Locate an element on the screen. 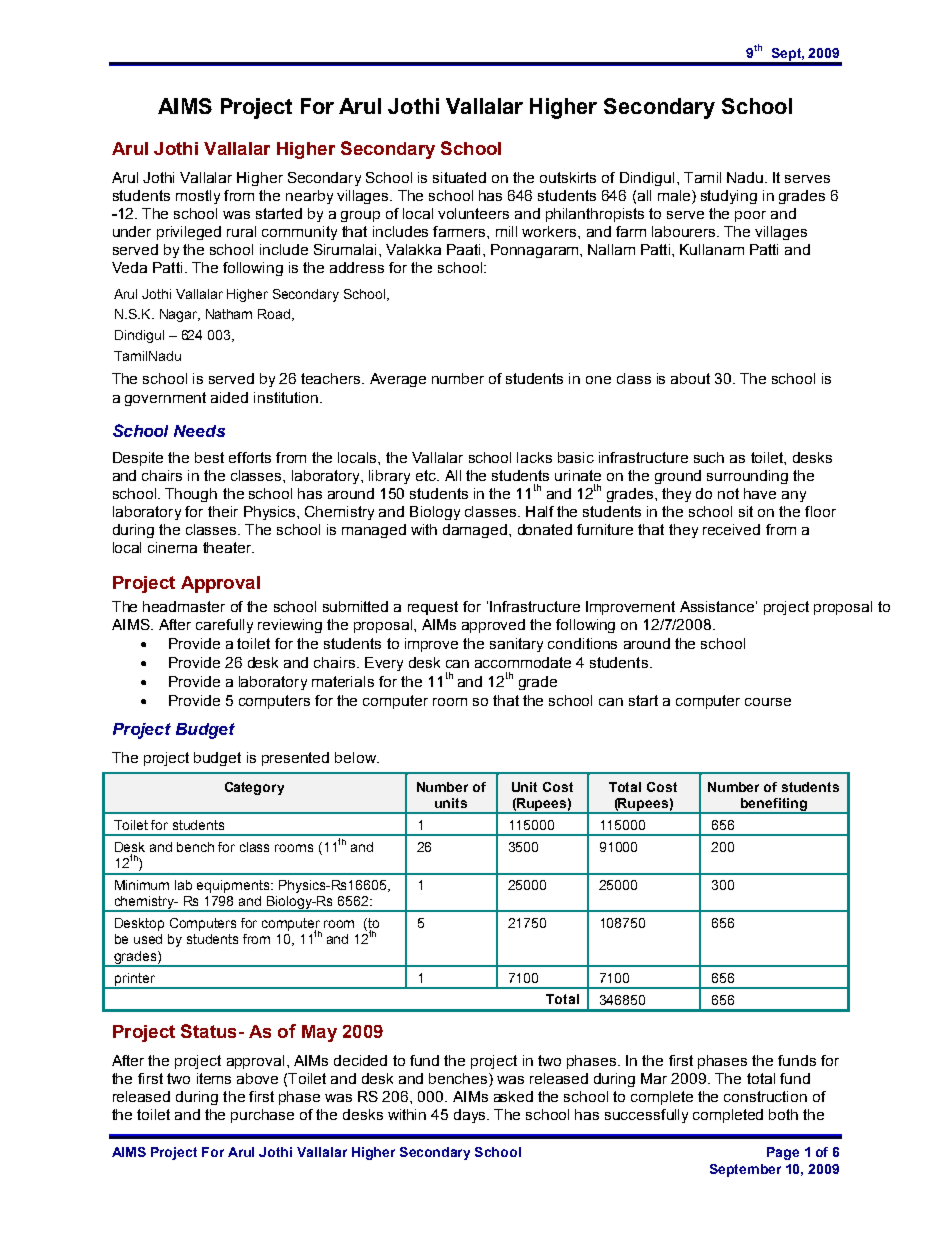  carefully is located at coordinates (224, 626).
